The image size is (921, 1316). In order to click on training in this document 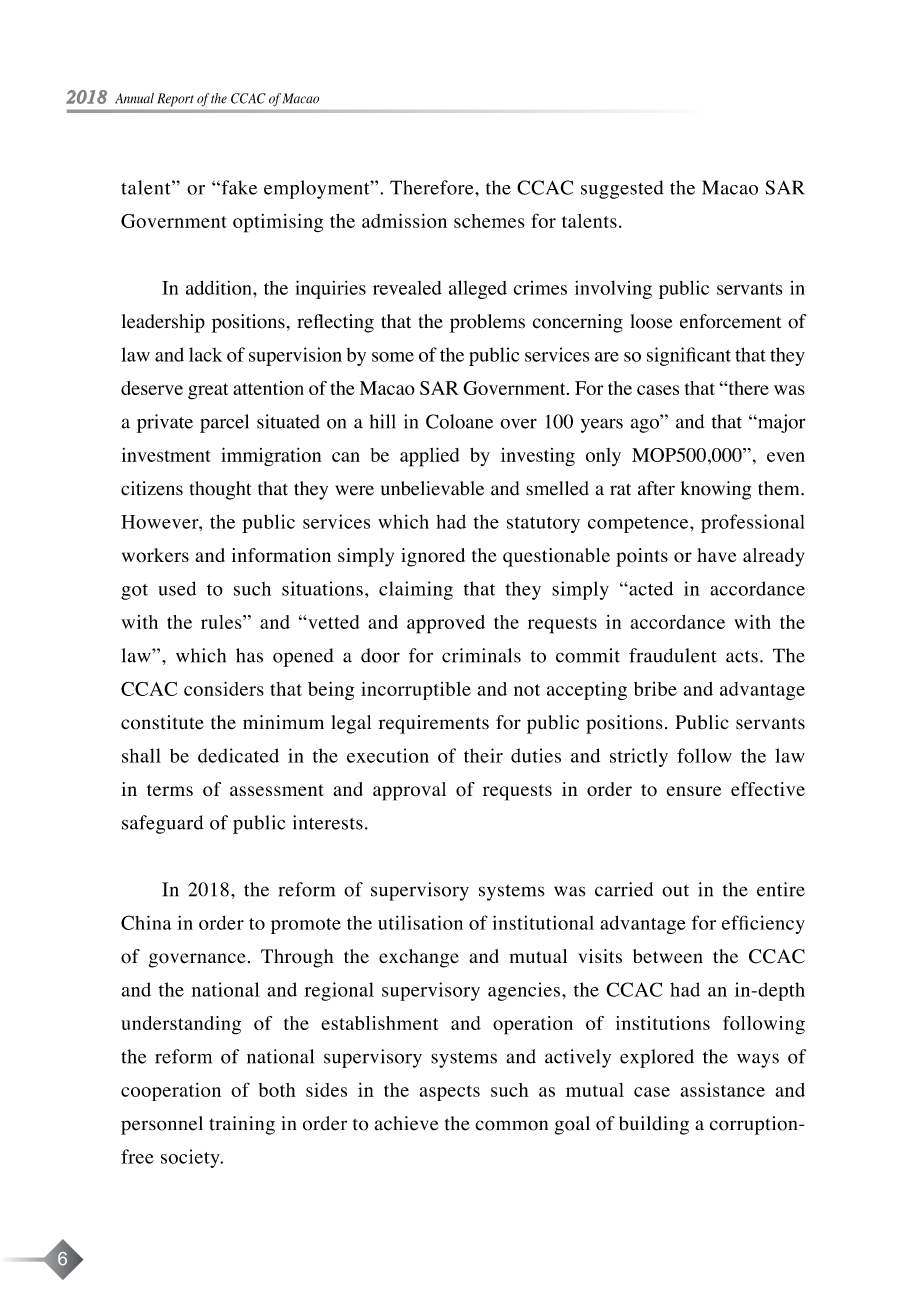, I will do `click(242, 1125)`.
